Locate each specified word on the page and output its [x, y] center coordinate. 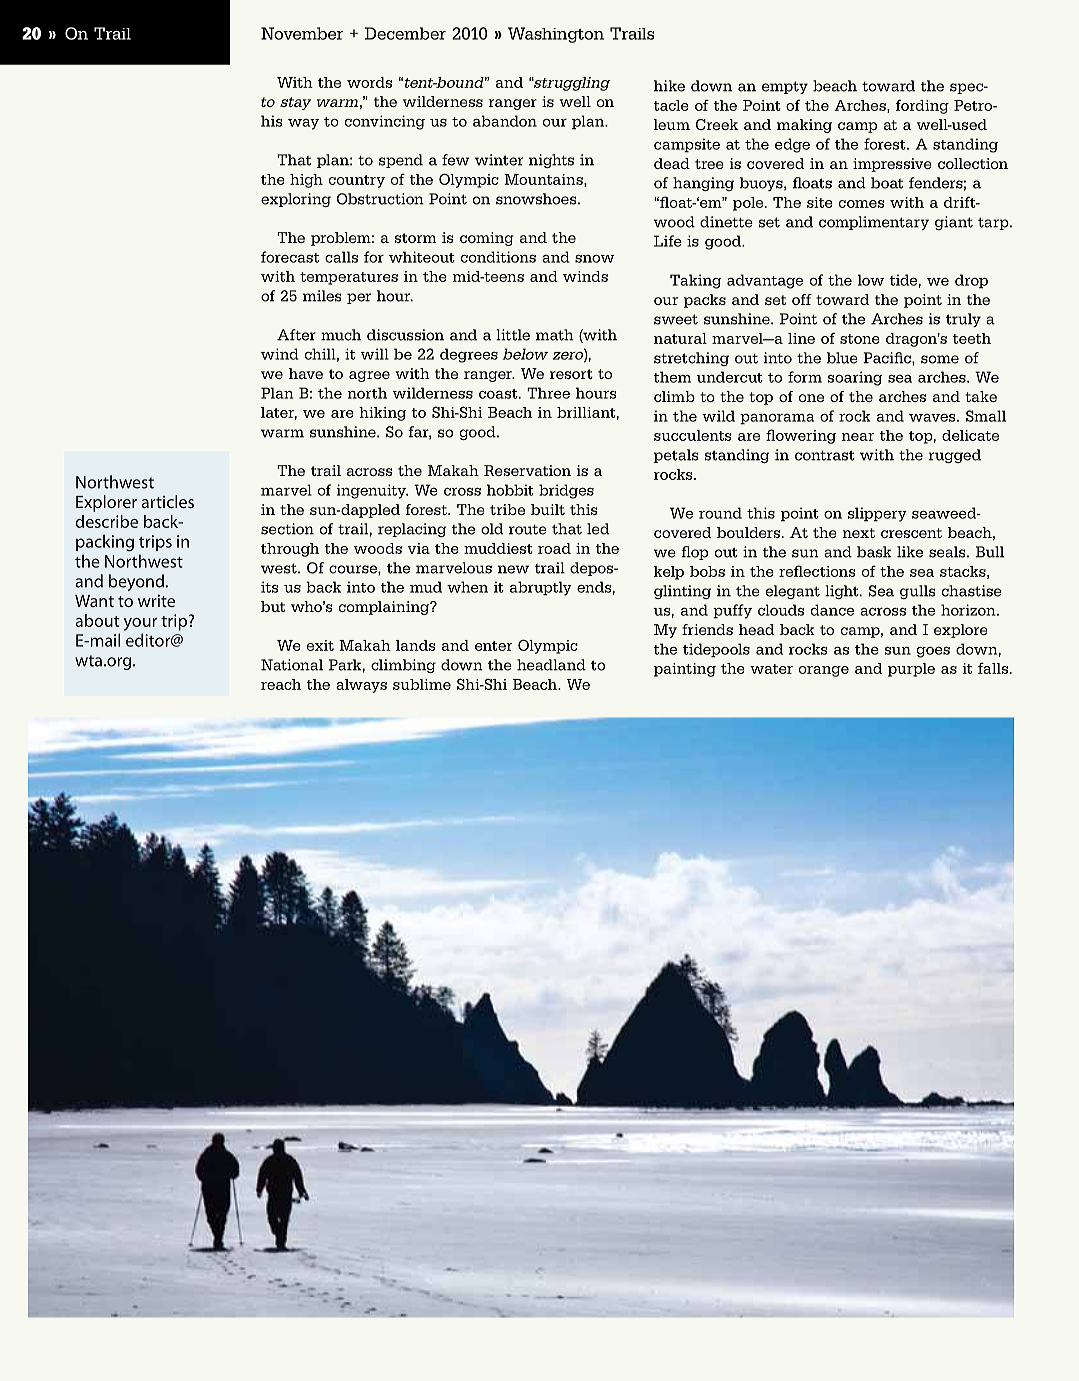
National [292, 665]
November [302, 33]
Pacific [888, 358]
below [525, 354]
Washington [556, 35]
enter [493, 646]
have [306, 373]
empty [785, 87]
